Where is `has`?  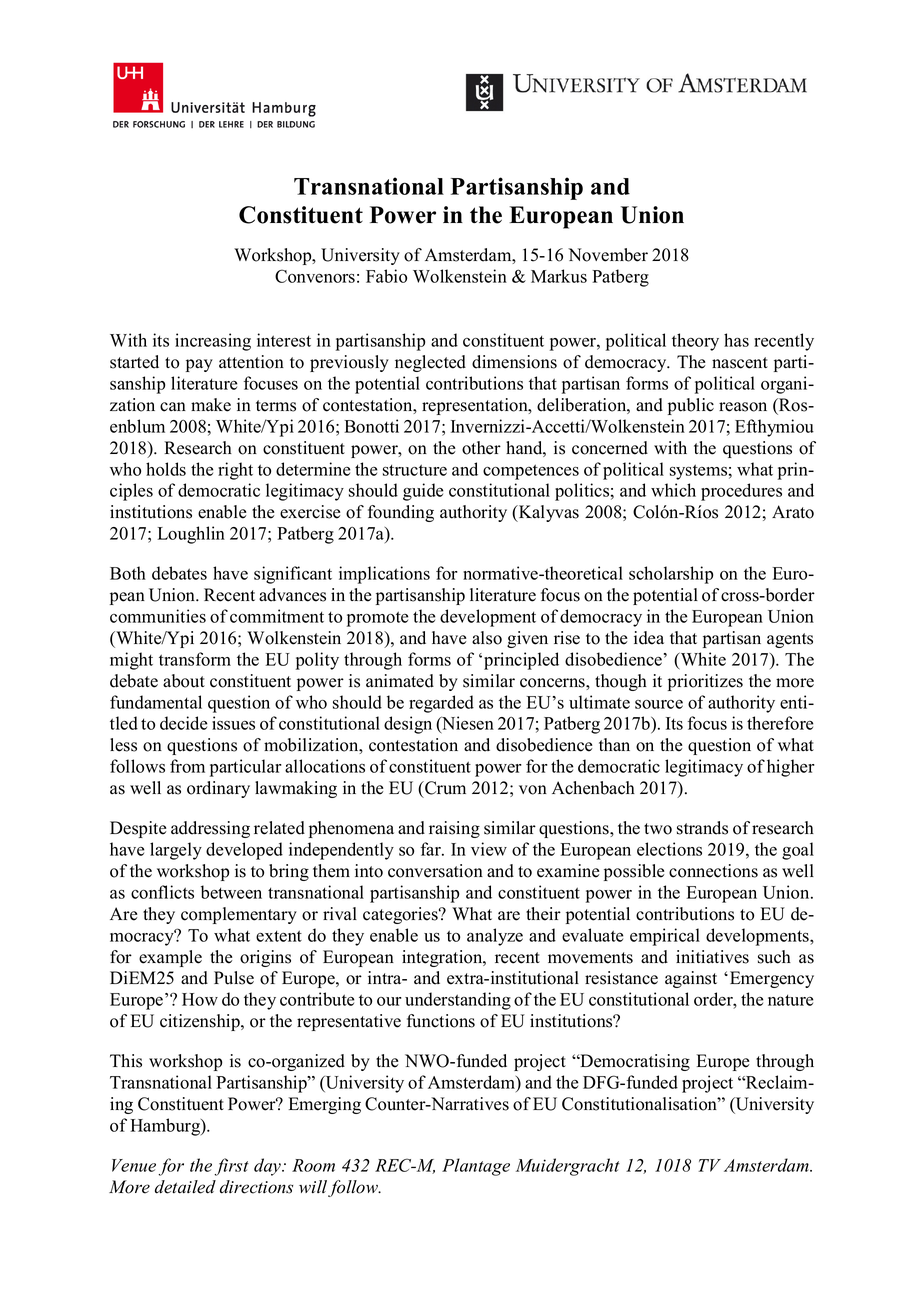 has is located at coordinates (736, 340).
